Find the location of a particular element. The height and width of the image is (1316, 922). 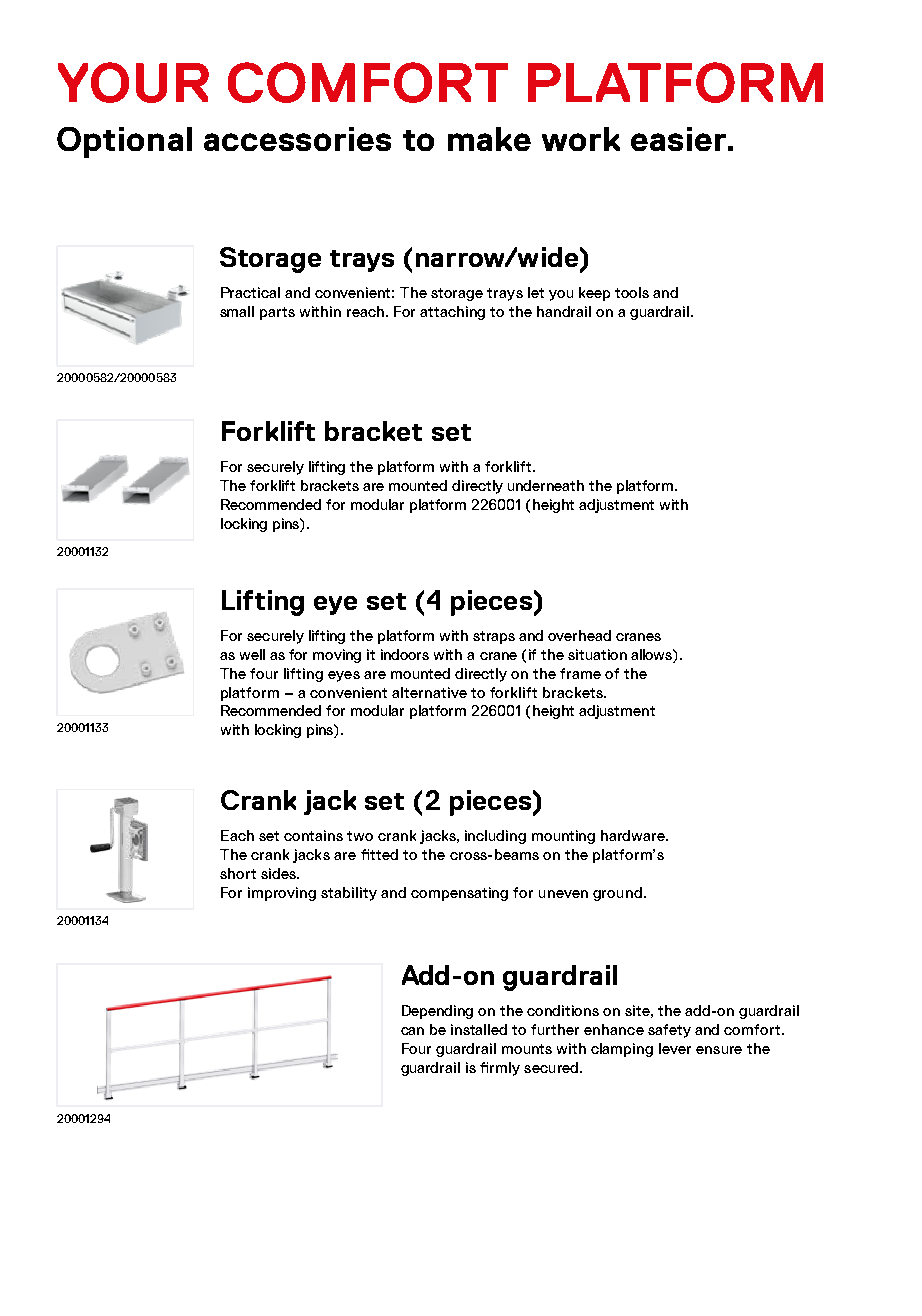

improving is located at coordinates (282, 894).
